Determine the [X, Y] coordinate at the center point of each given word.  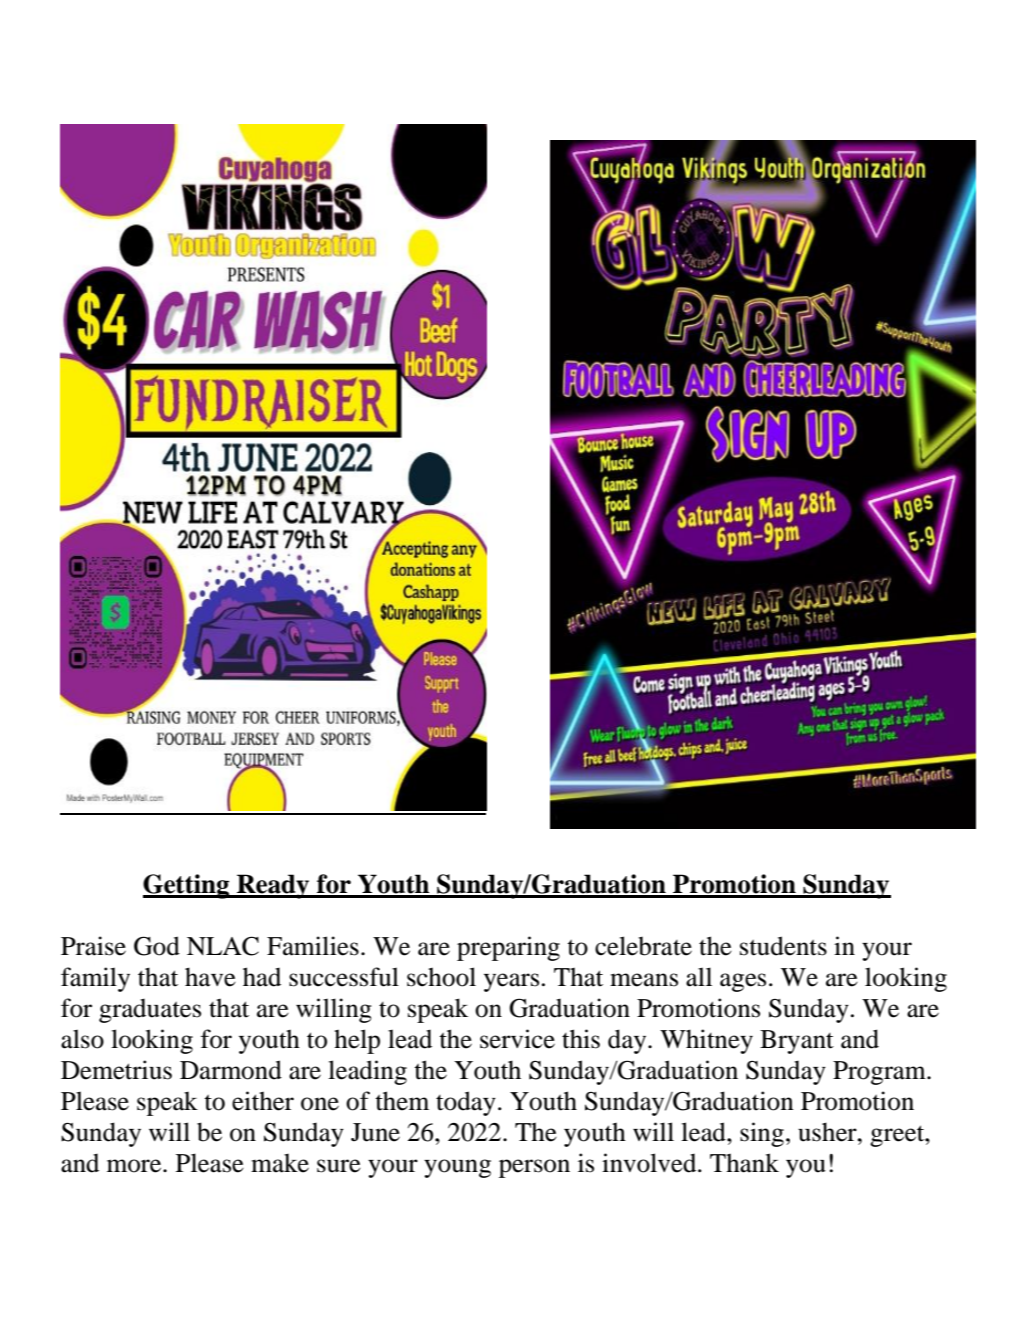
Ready [273, 886]
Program [880, 1073]
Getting [187, 886]
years [511, 982]
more [135, 1166]
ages [743, 982]
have [210, 977]
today [466, 1103]
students [783, 946]
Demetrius [116, 1070]
